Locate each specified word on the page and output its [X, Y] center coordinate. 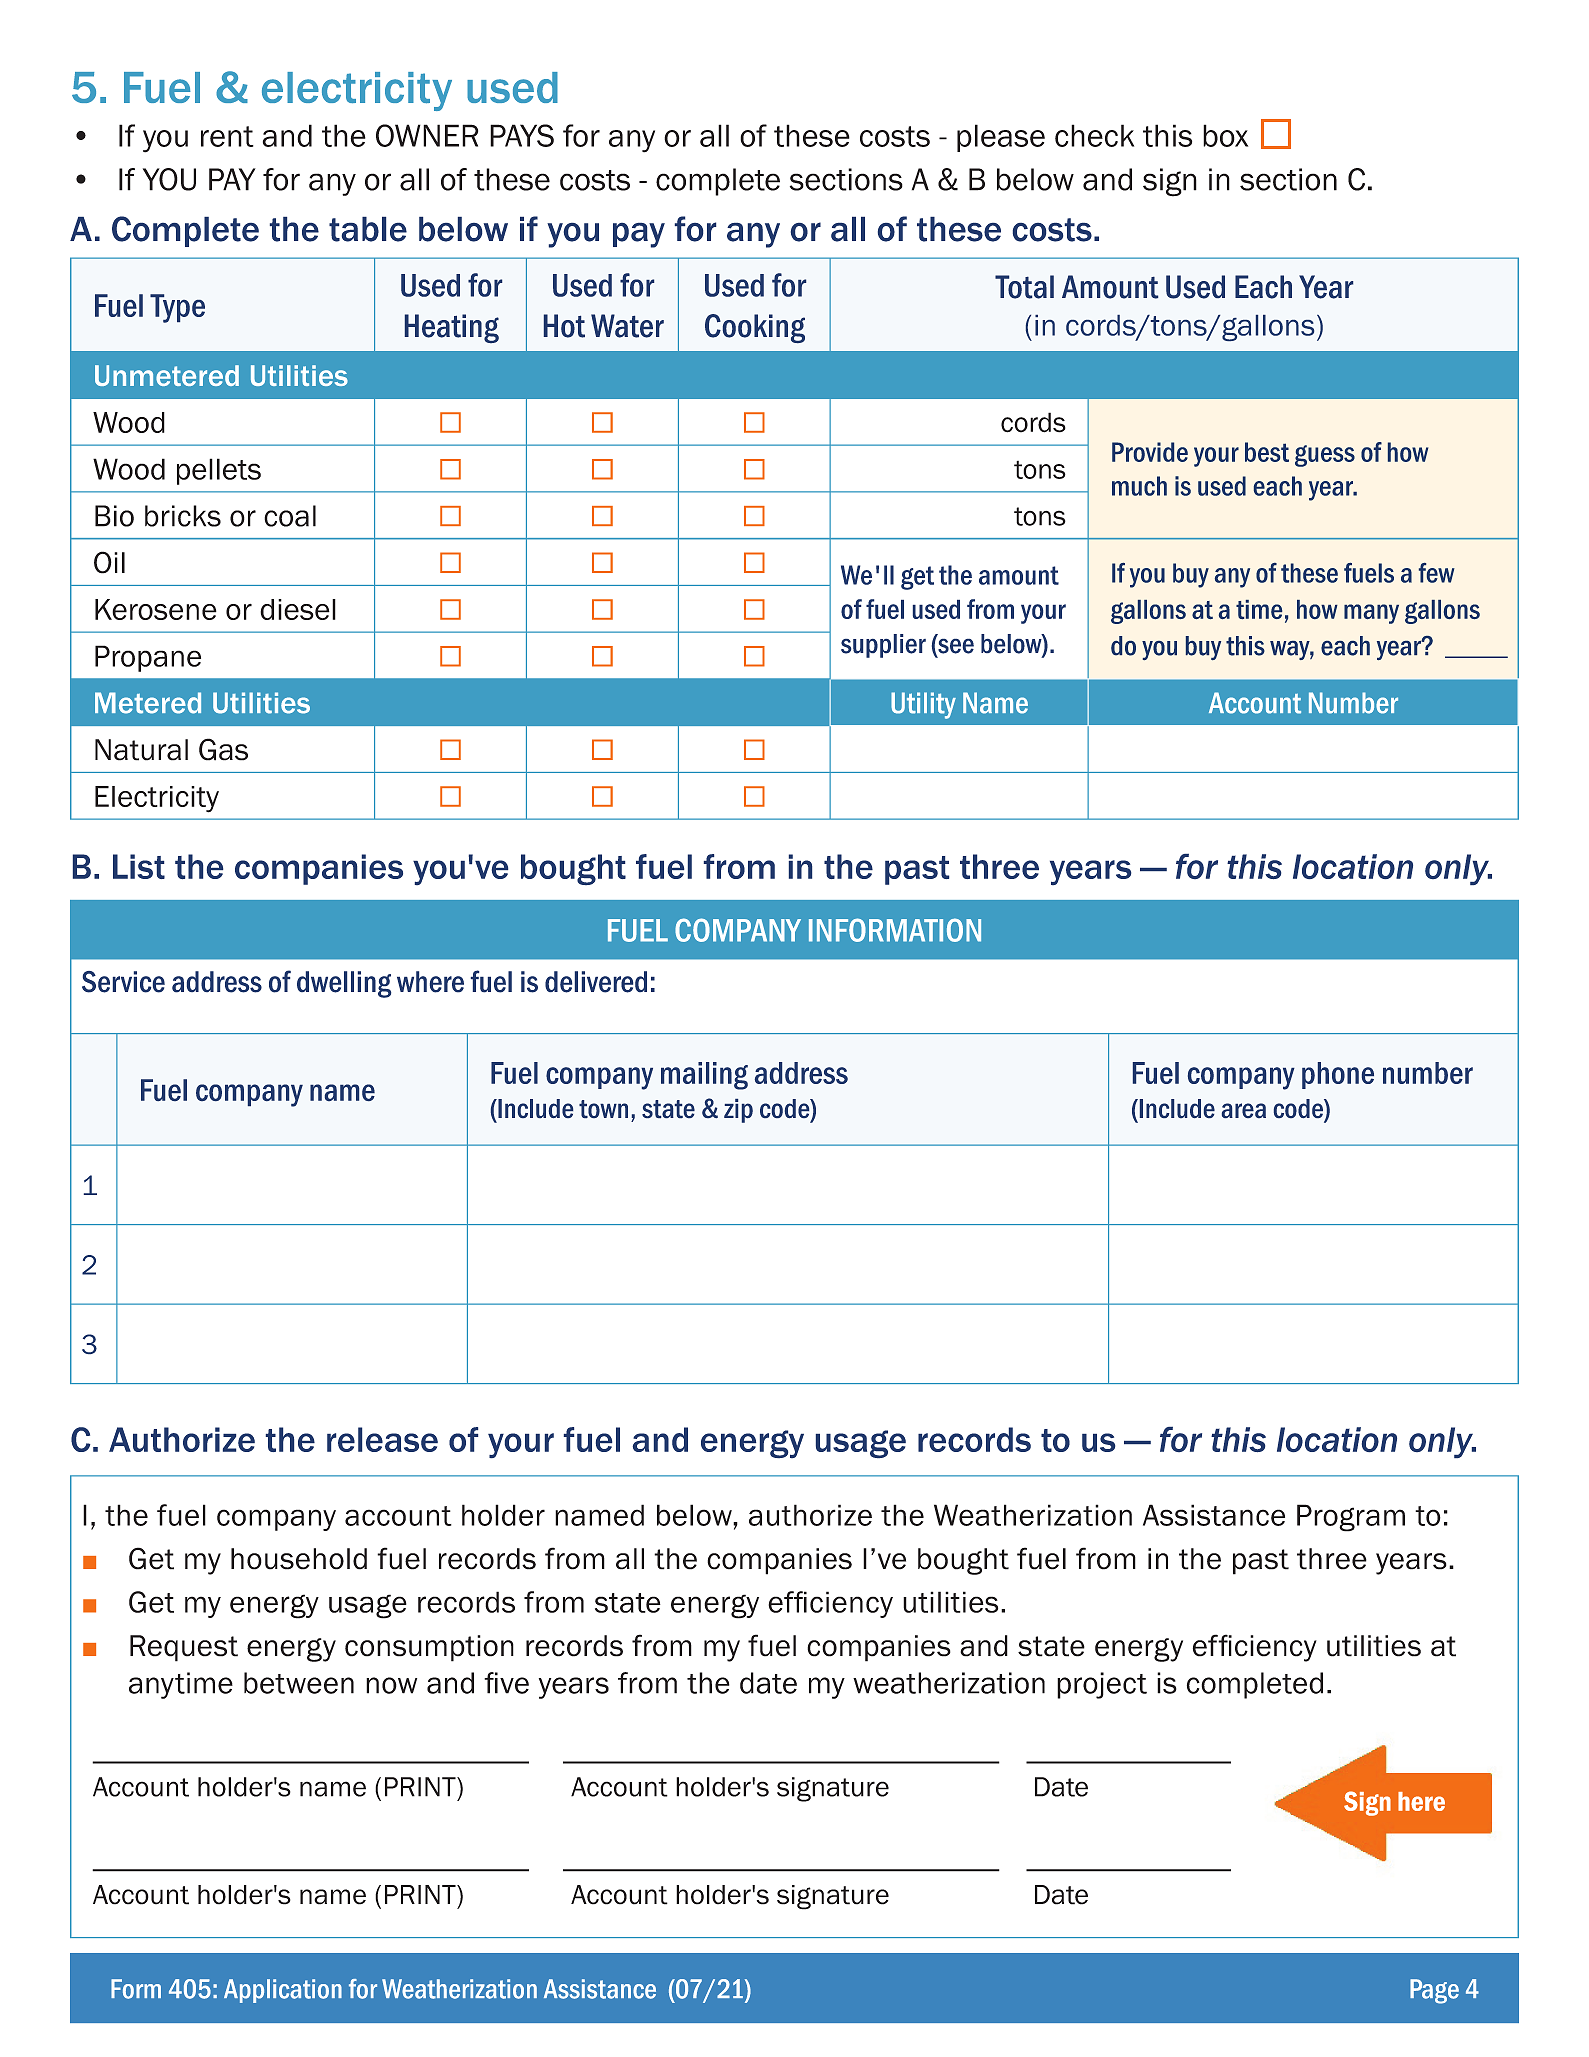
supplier [883, 646]
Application [283, 1991]
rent [227, 136]
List [139, 866]
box [1225, 135]
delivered [596, 982]
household [299, 1559]
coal [290, 516]
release [382, 1439]
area [1244, 1110]
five [506, 1683]
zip [738, 1111]
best [1267, 452]
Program [1351, 1518]
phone [1338, 1075]
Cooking [755, 328]
